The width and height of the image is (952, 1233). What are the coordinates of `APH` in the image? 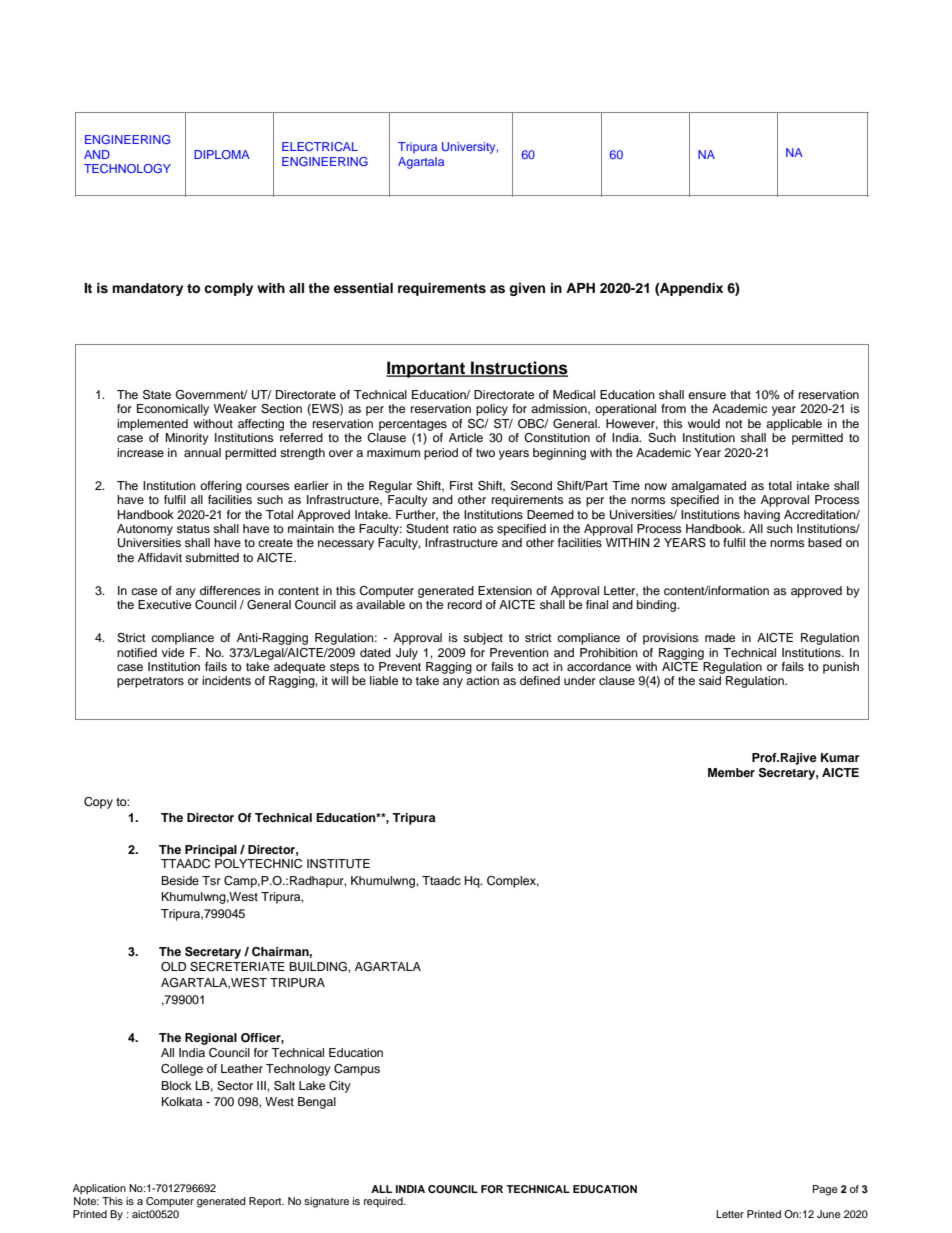 It's located at (580, 288).
